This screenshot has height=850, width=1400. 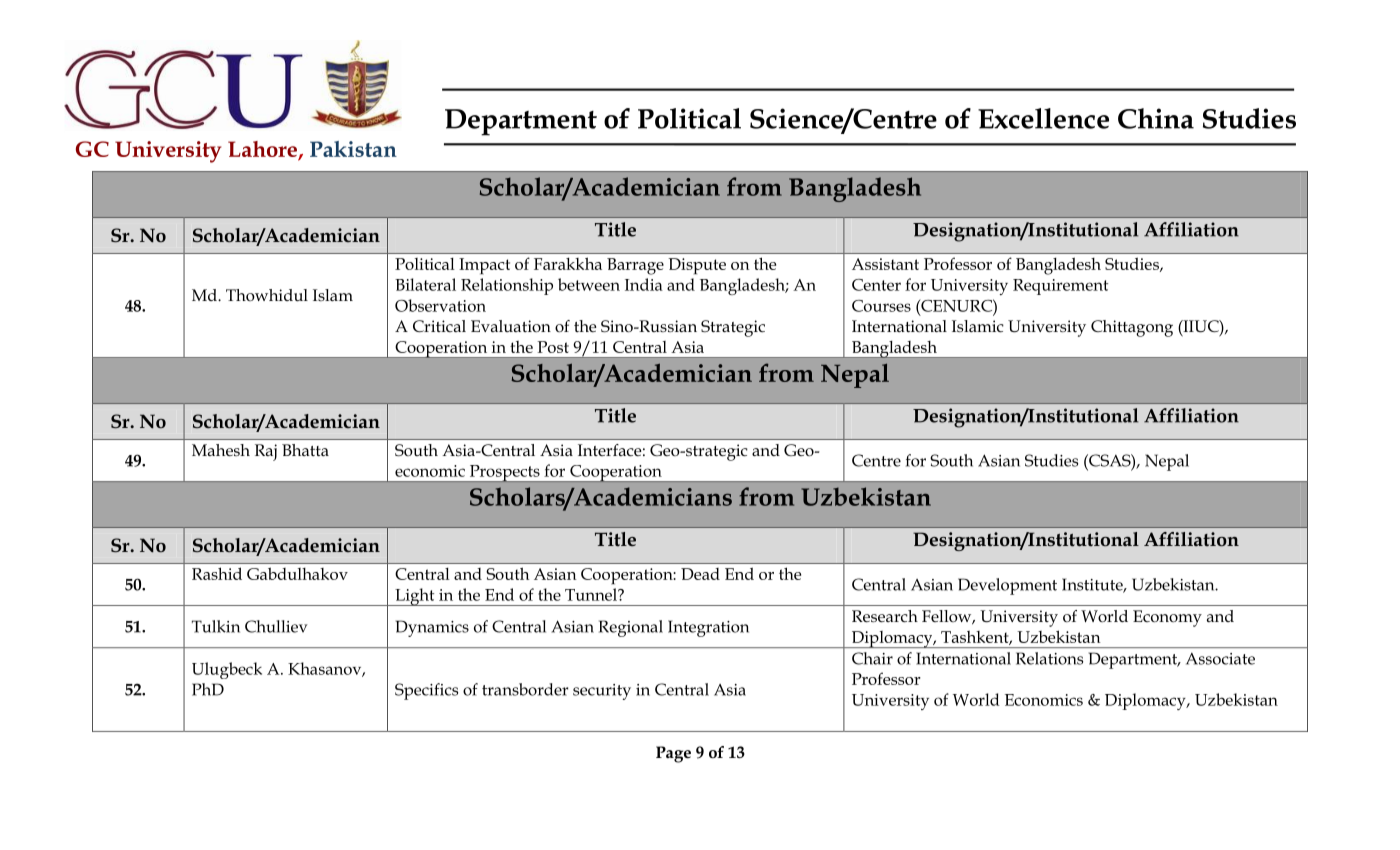 What do you see at coordinates (266, 452) in the screenshot?
I see `Raj` at bounding box center [266, 452].
